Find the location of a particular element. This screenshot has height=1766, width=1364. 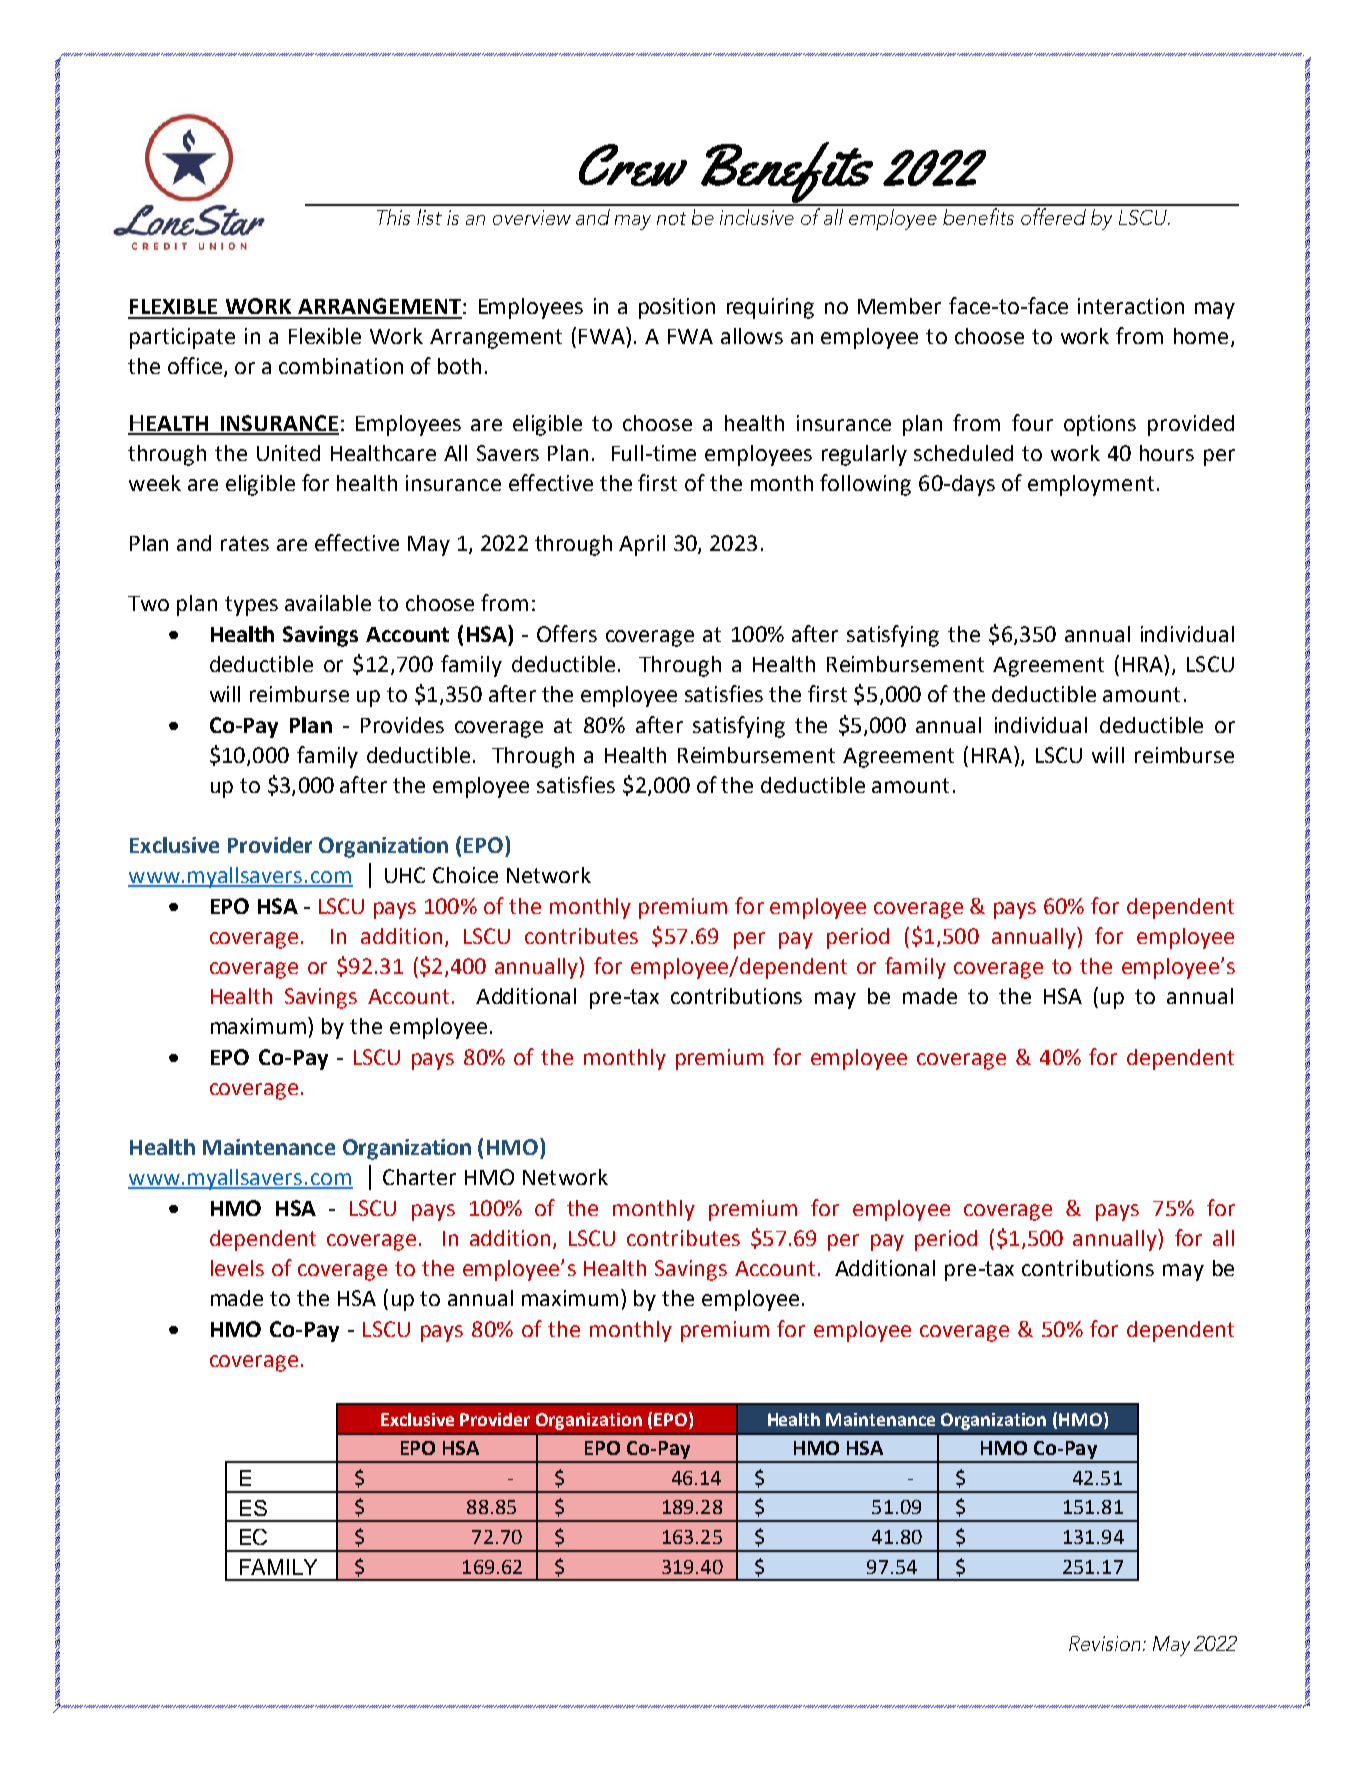

following is located at coordinates (865, 485).
